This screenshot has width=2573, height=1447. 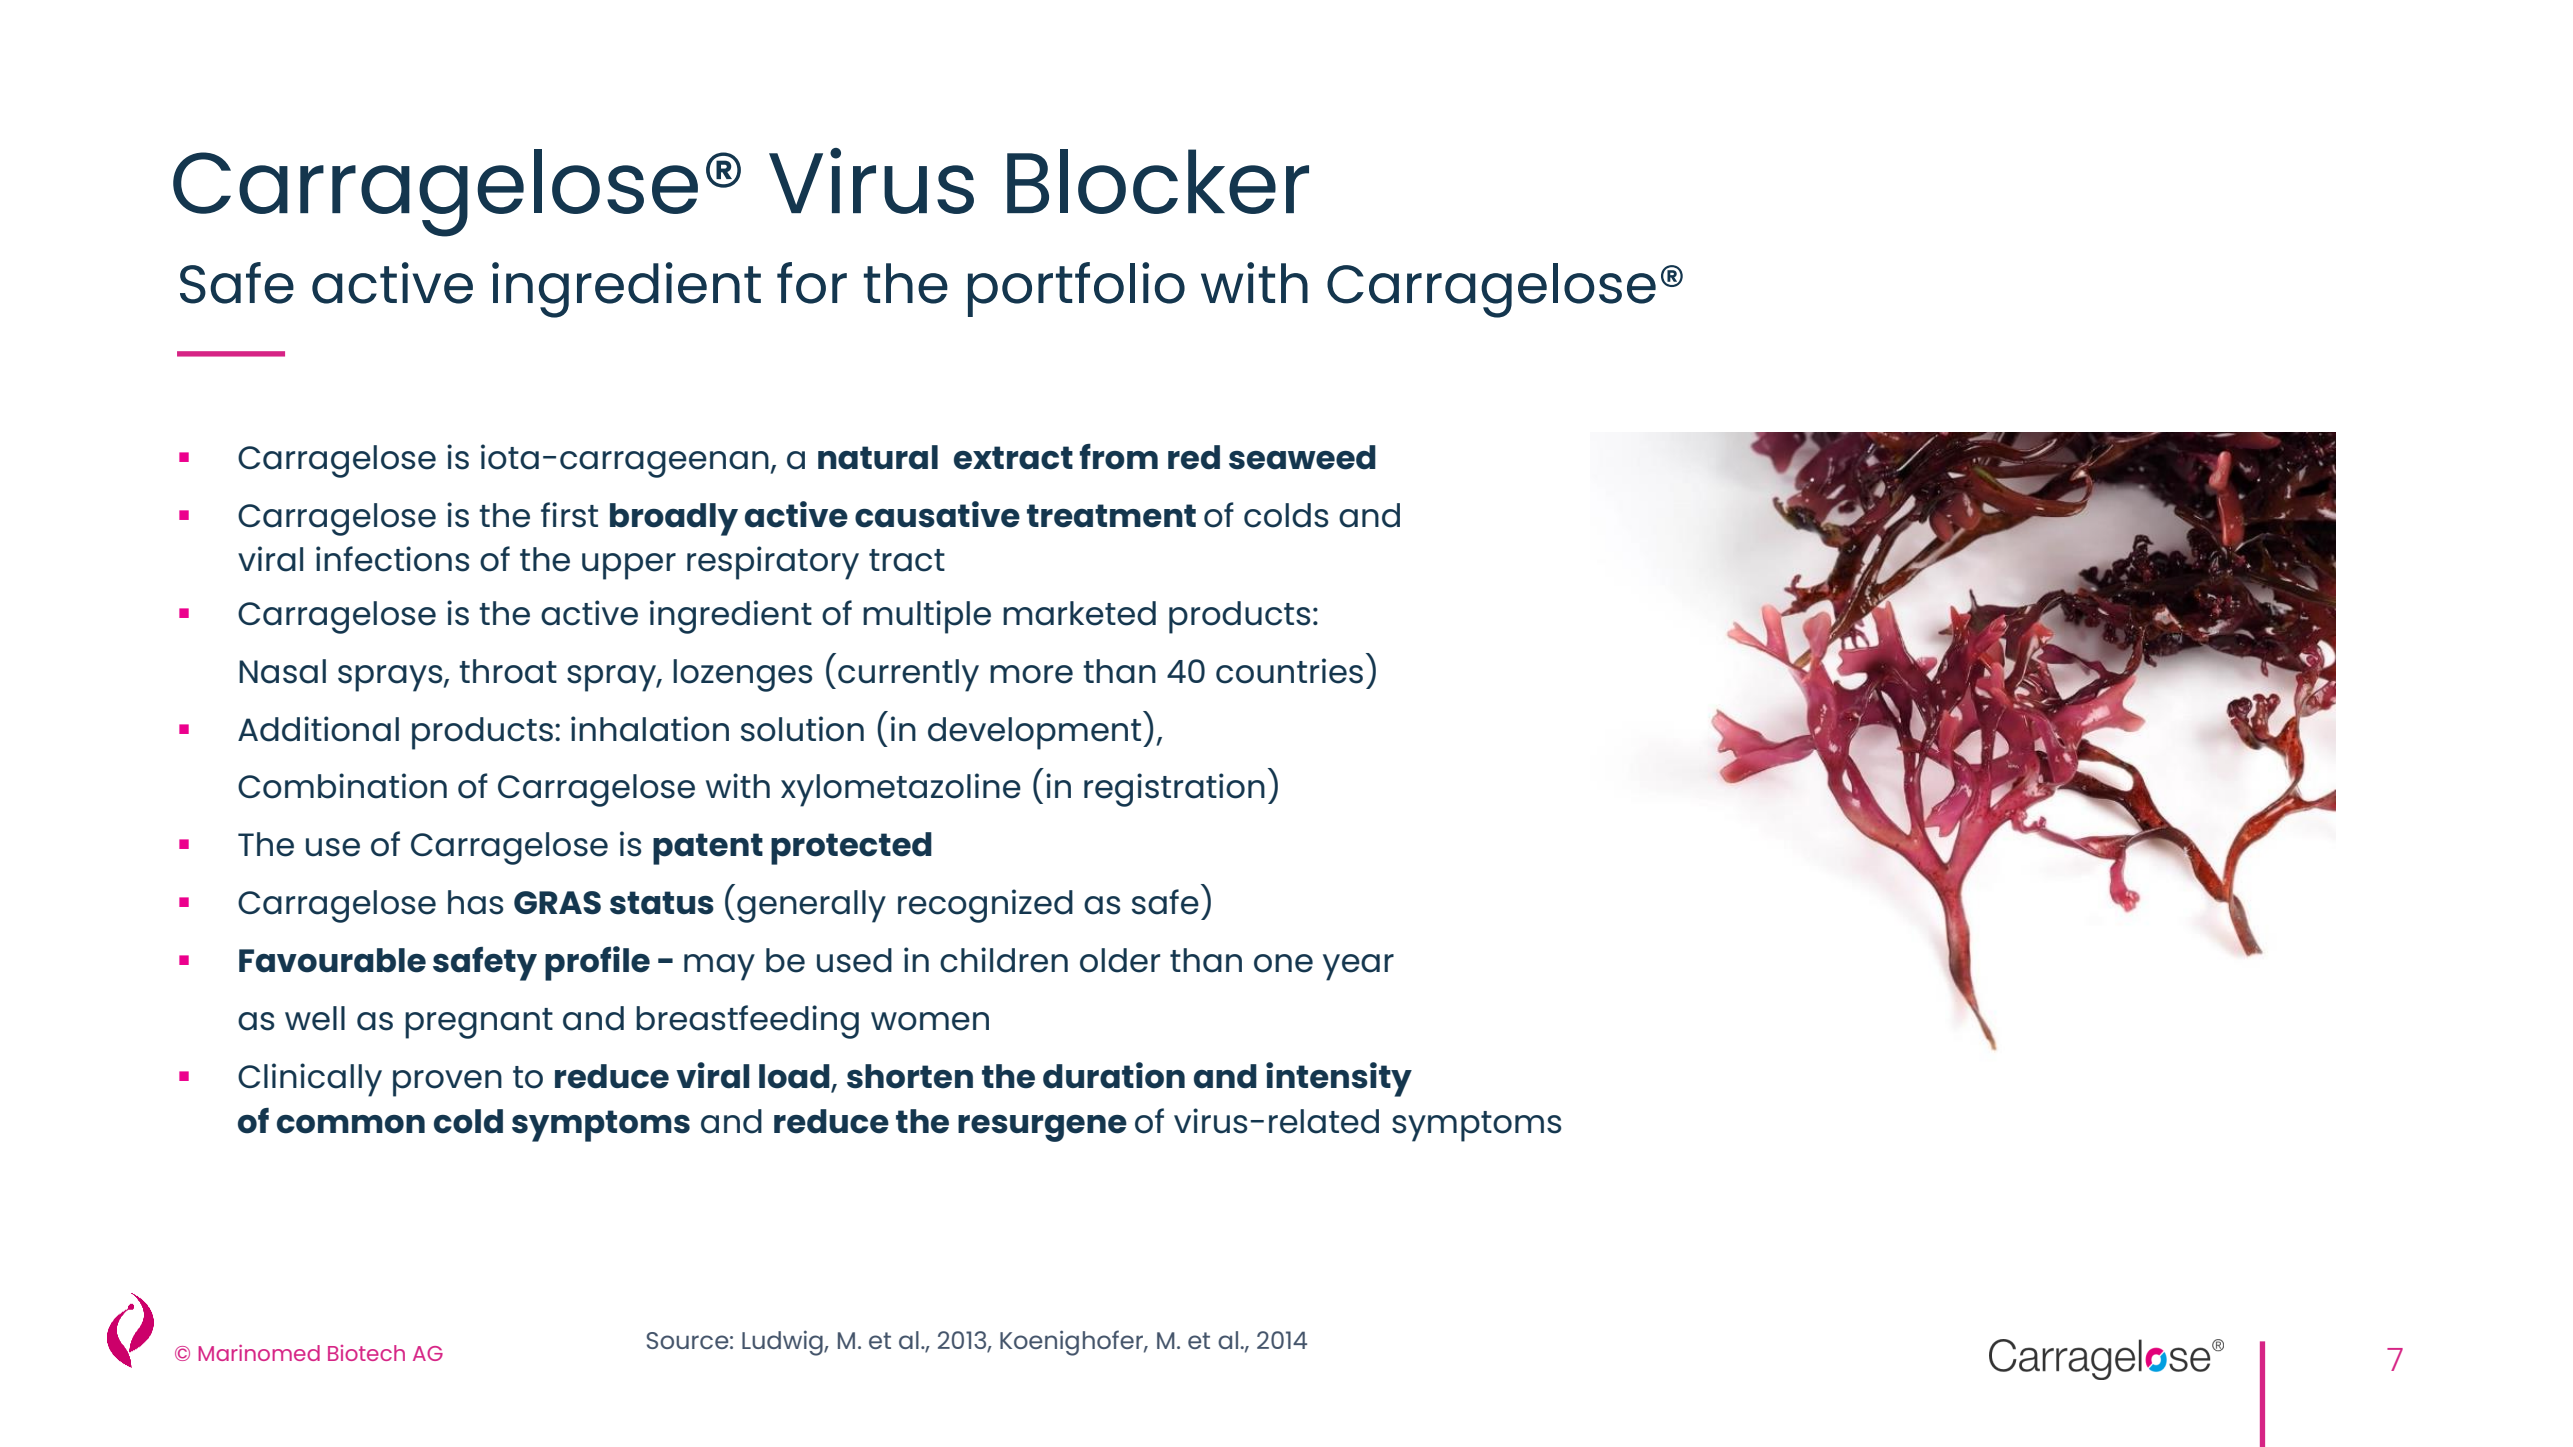 What do you see at coordinates (392, 559) in the screenshot?
I see `infections` at bounding box center [392, 559].
